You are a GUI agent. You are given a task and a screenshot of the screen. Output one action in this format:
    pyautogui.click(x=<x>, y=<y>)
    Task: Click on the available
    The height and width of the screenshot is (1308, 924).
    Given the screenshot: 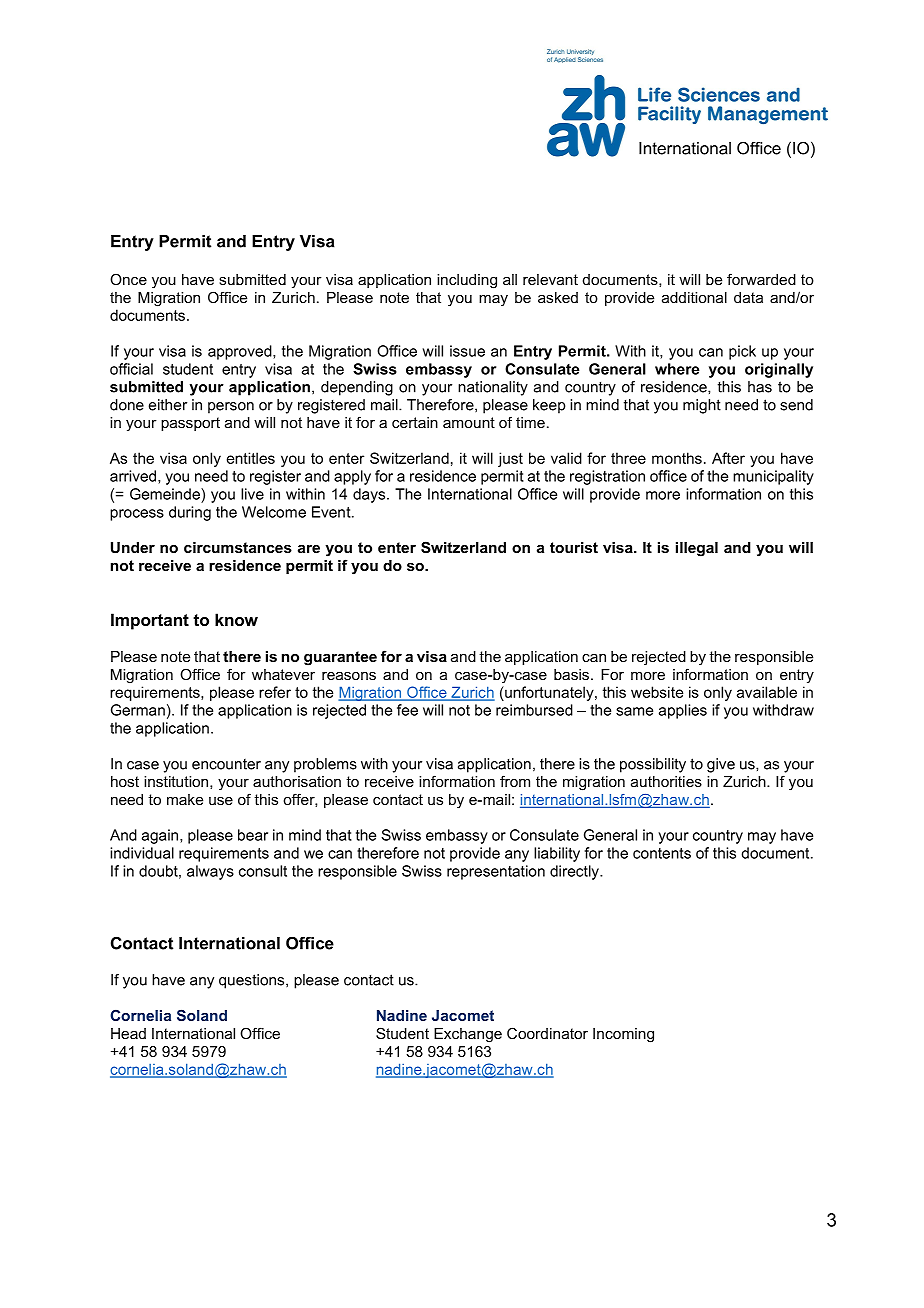 What is the action you would take?
    pyautogui.click(x=767, y=692)
